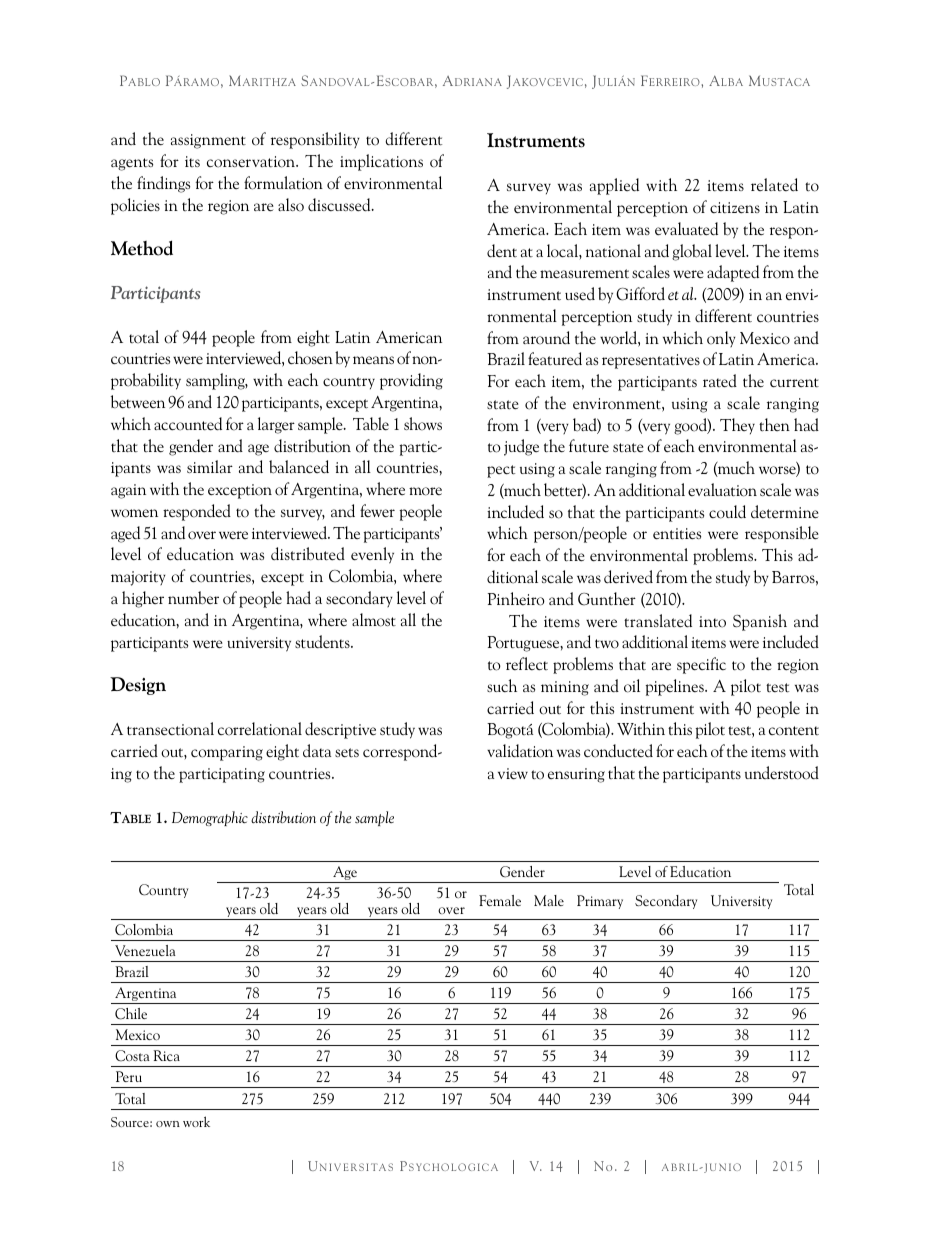 The height and width of the screenshot is (1238, 952). What do you see at coordinates (196, 1121) in the screenshot?
I see `work` at bounding box center [196, 1121].
